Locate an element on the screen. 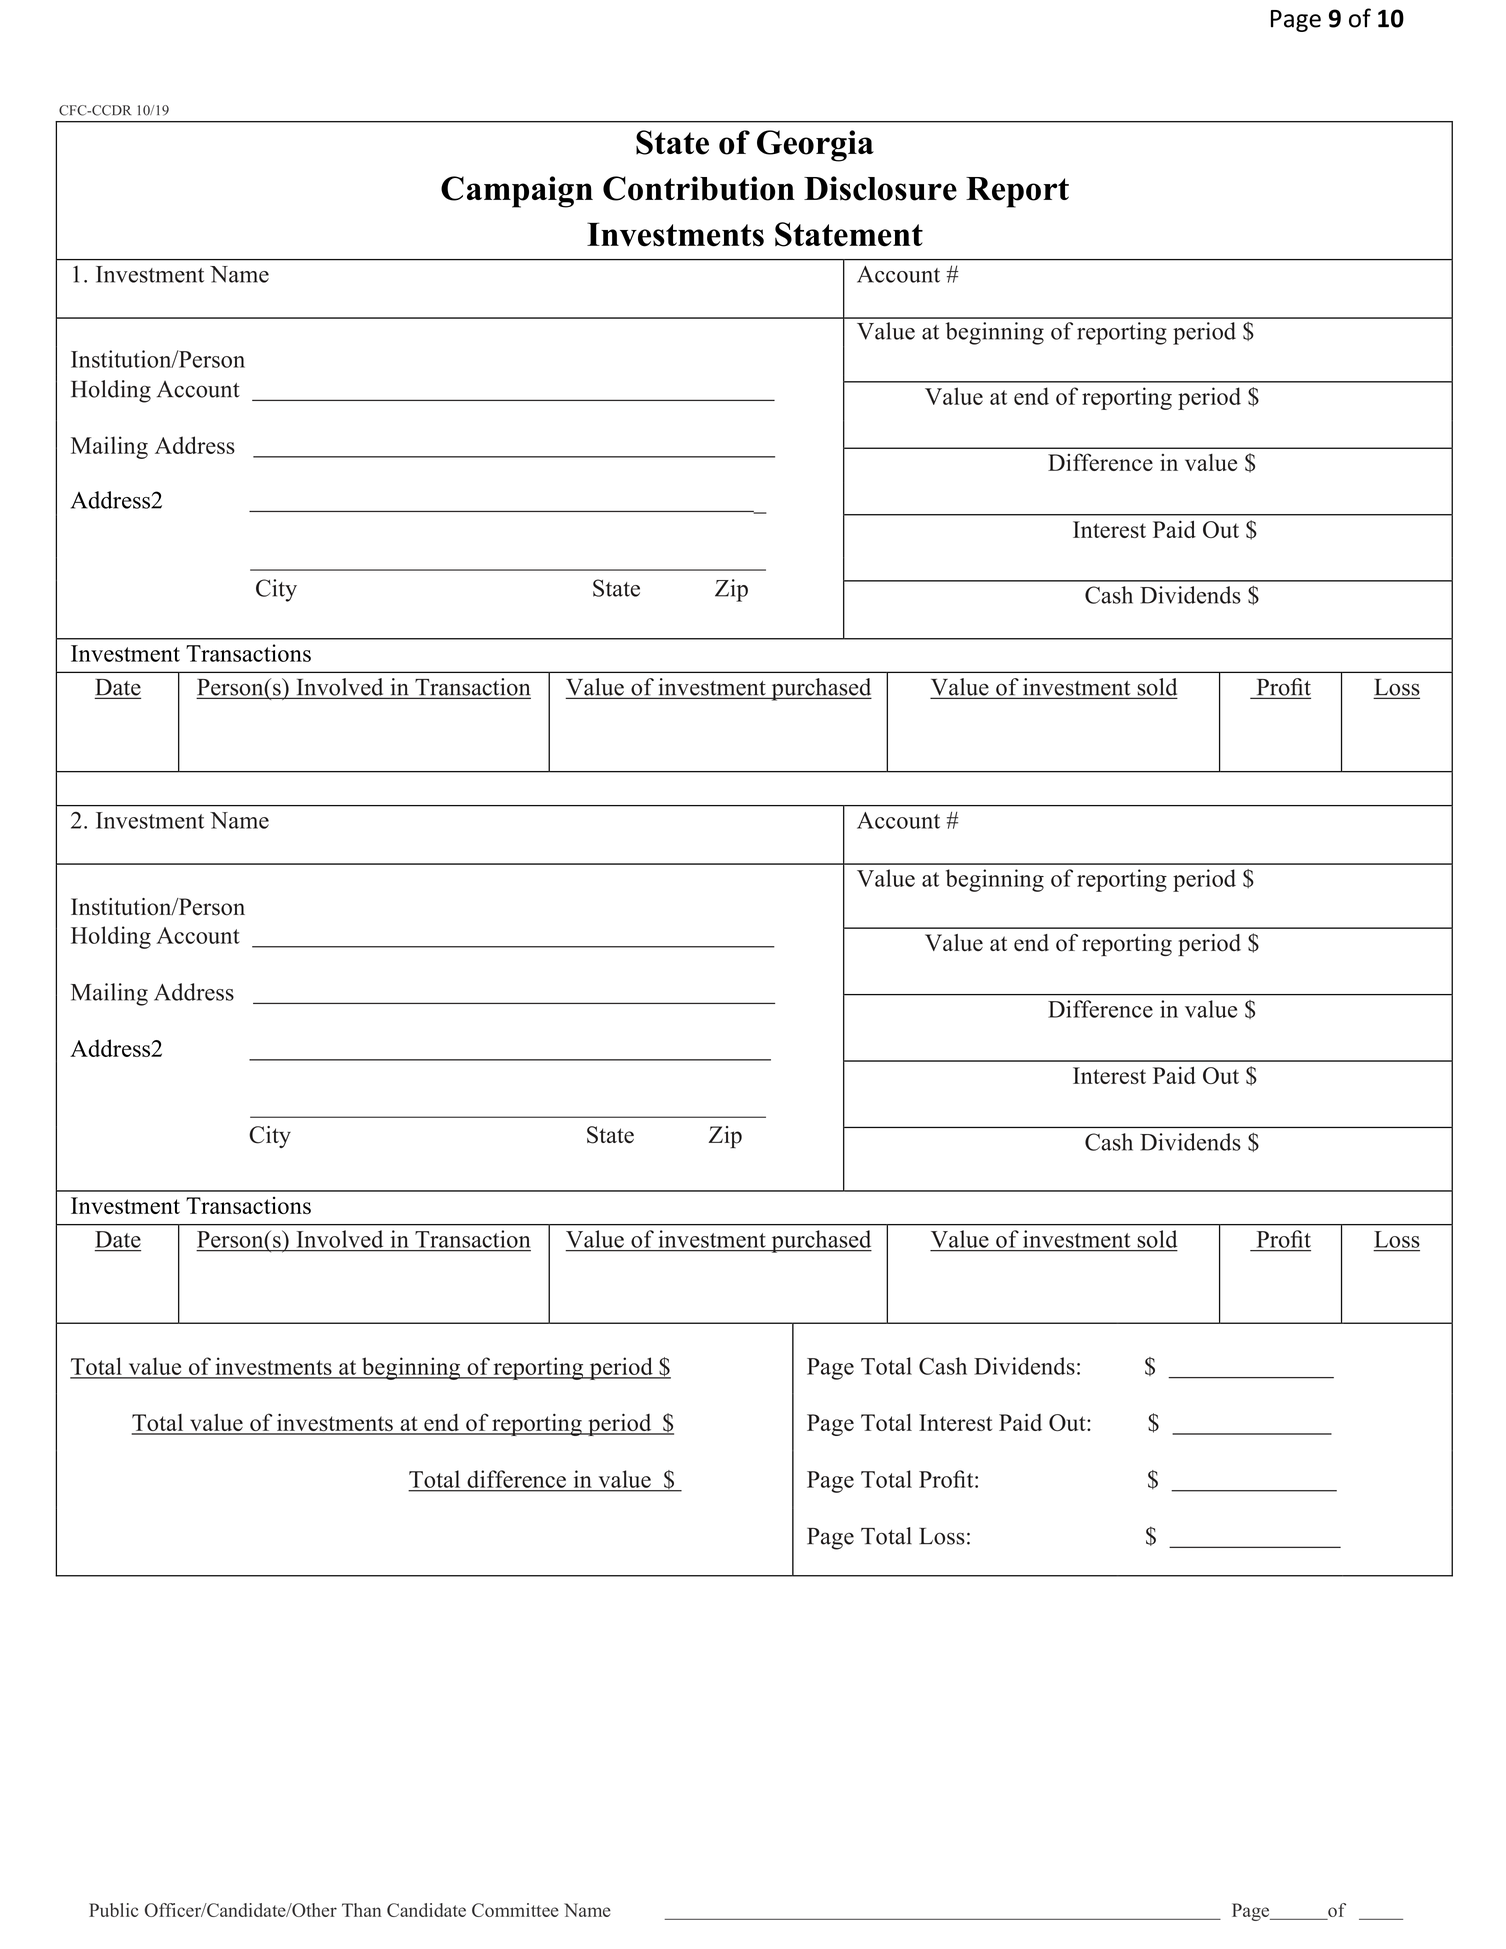 The width and height of the screenshot is (1506, 1949). Than is located at coordinates (361, 1910).
